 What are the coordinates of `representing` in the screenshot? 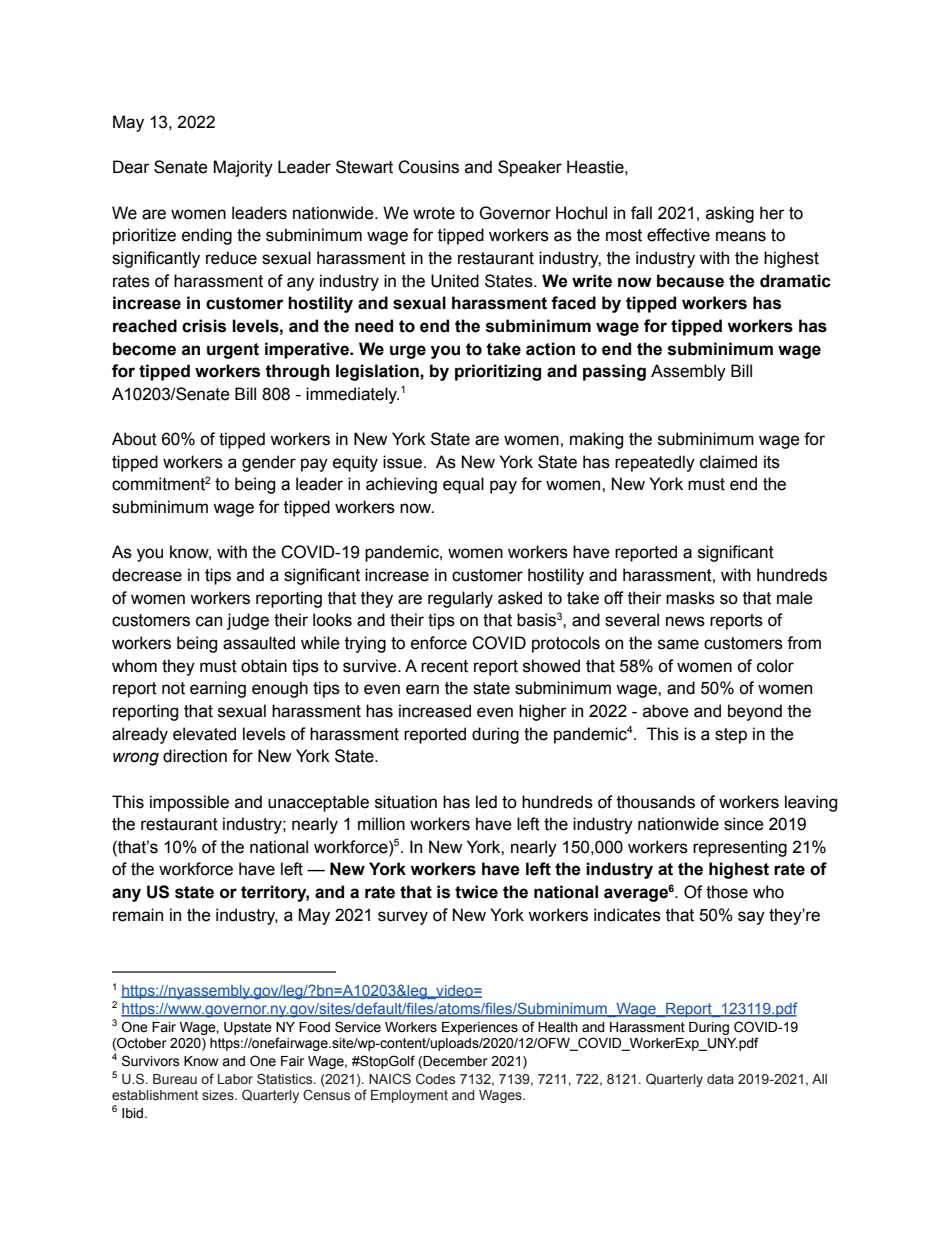 It's located at (740, 848).
